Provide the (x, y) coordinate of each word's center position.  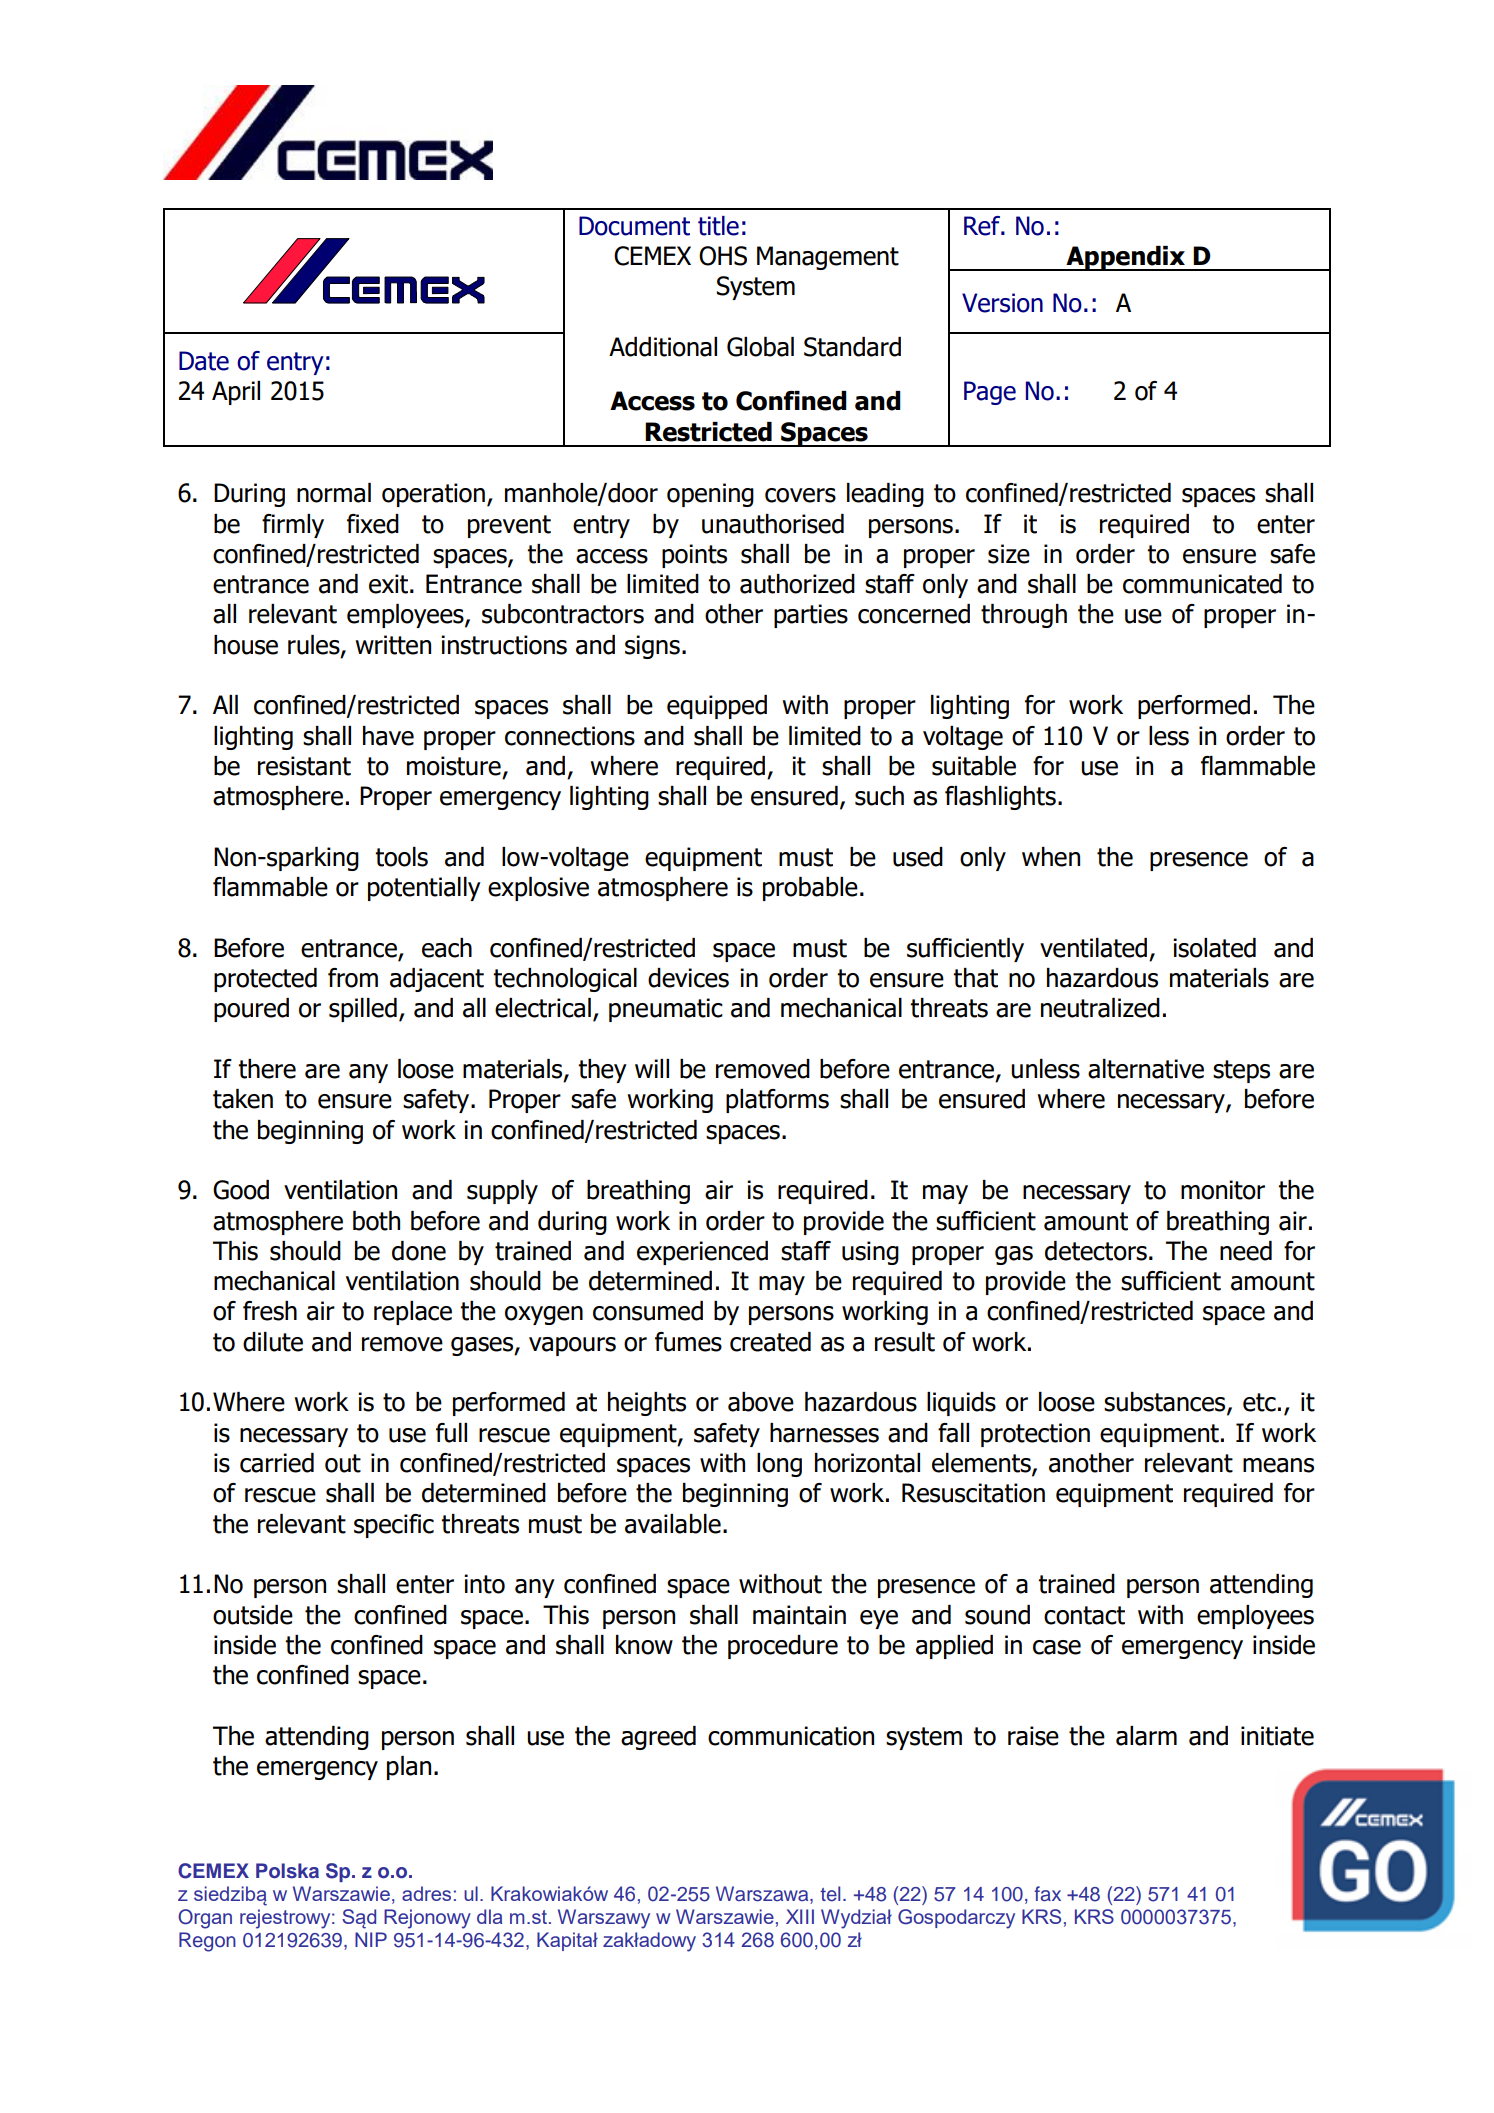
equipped (717, 707)
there (267, 1069)
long (779, 1465)
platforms (777, 1101)
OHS (723, 256)
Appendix (1125, 258)
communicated (1202, 584)
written (393, 645)
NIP (371, 1939)
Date (204, 361)
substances (1166, 1403)
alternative (1146, 1069)
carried (277, 1463)
